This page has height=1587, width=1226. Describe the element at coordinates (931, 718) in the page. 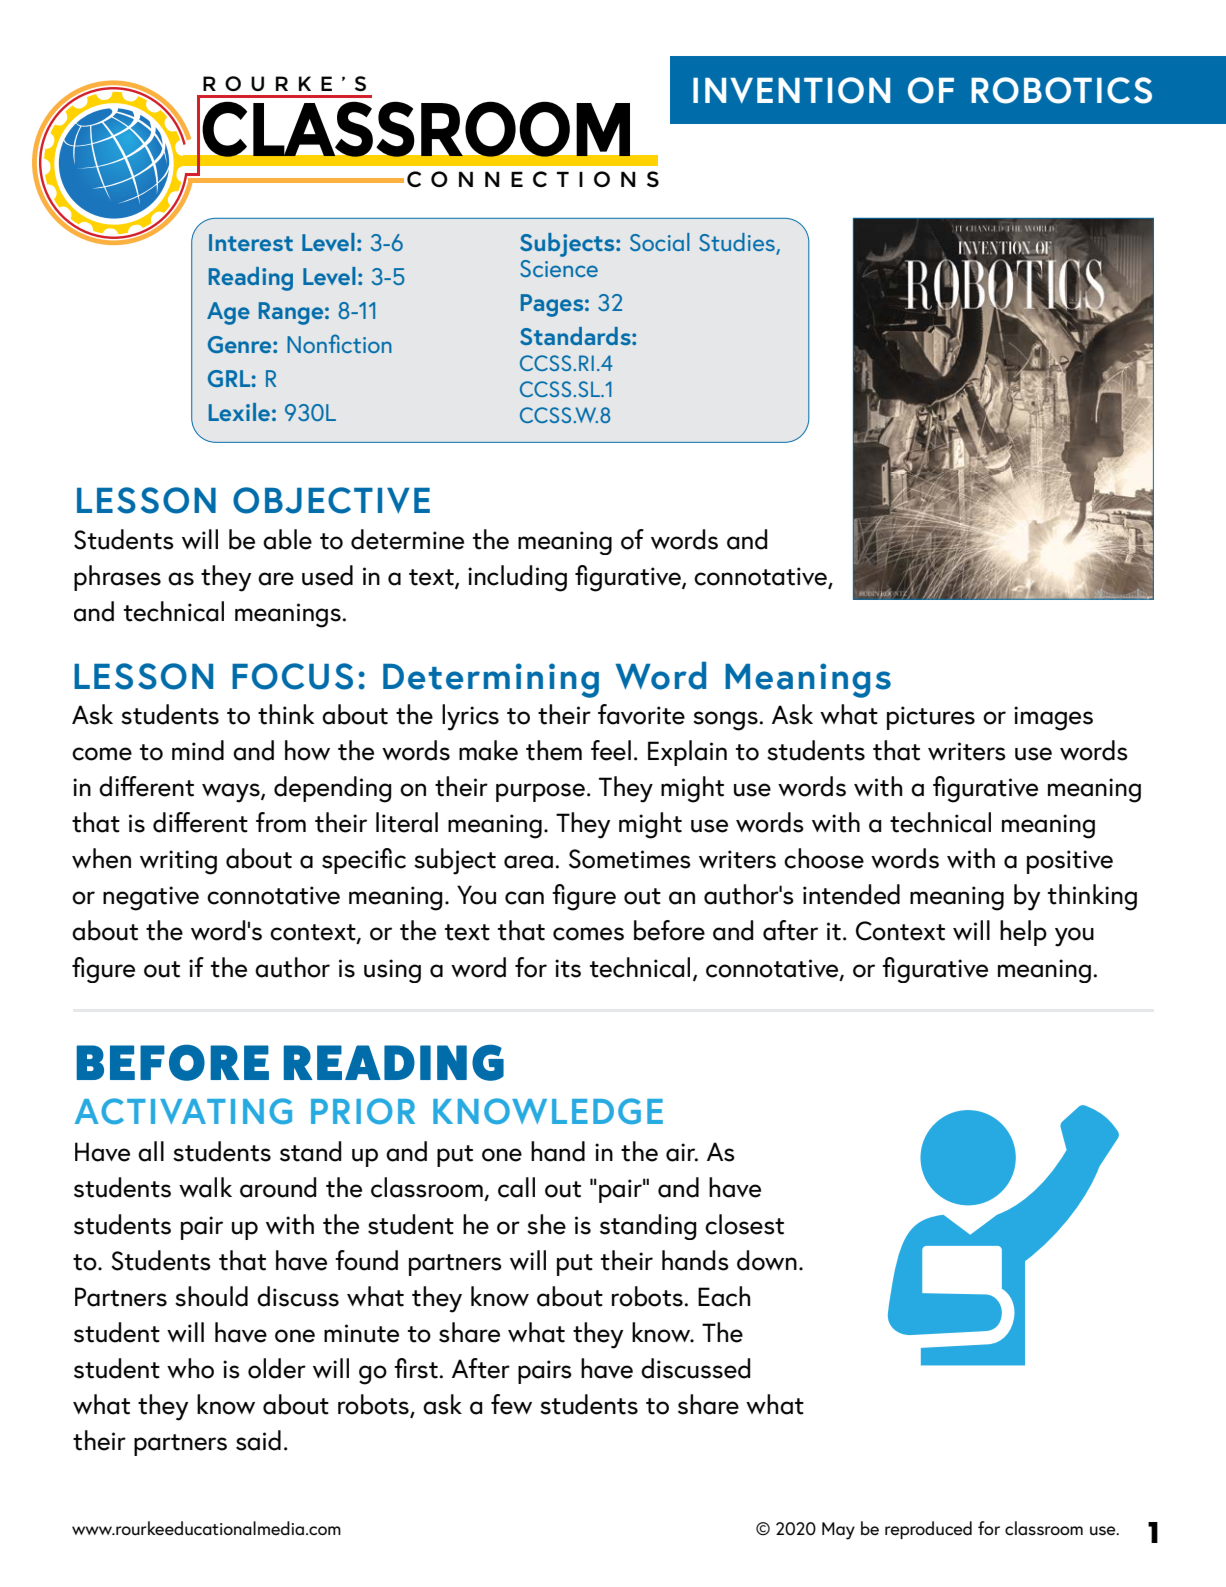

I see `pictures` at that location.
